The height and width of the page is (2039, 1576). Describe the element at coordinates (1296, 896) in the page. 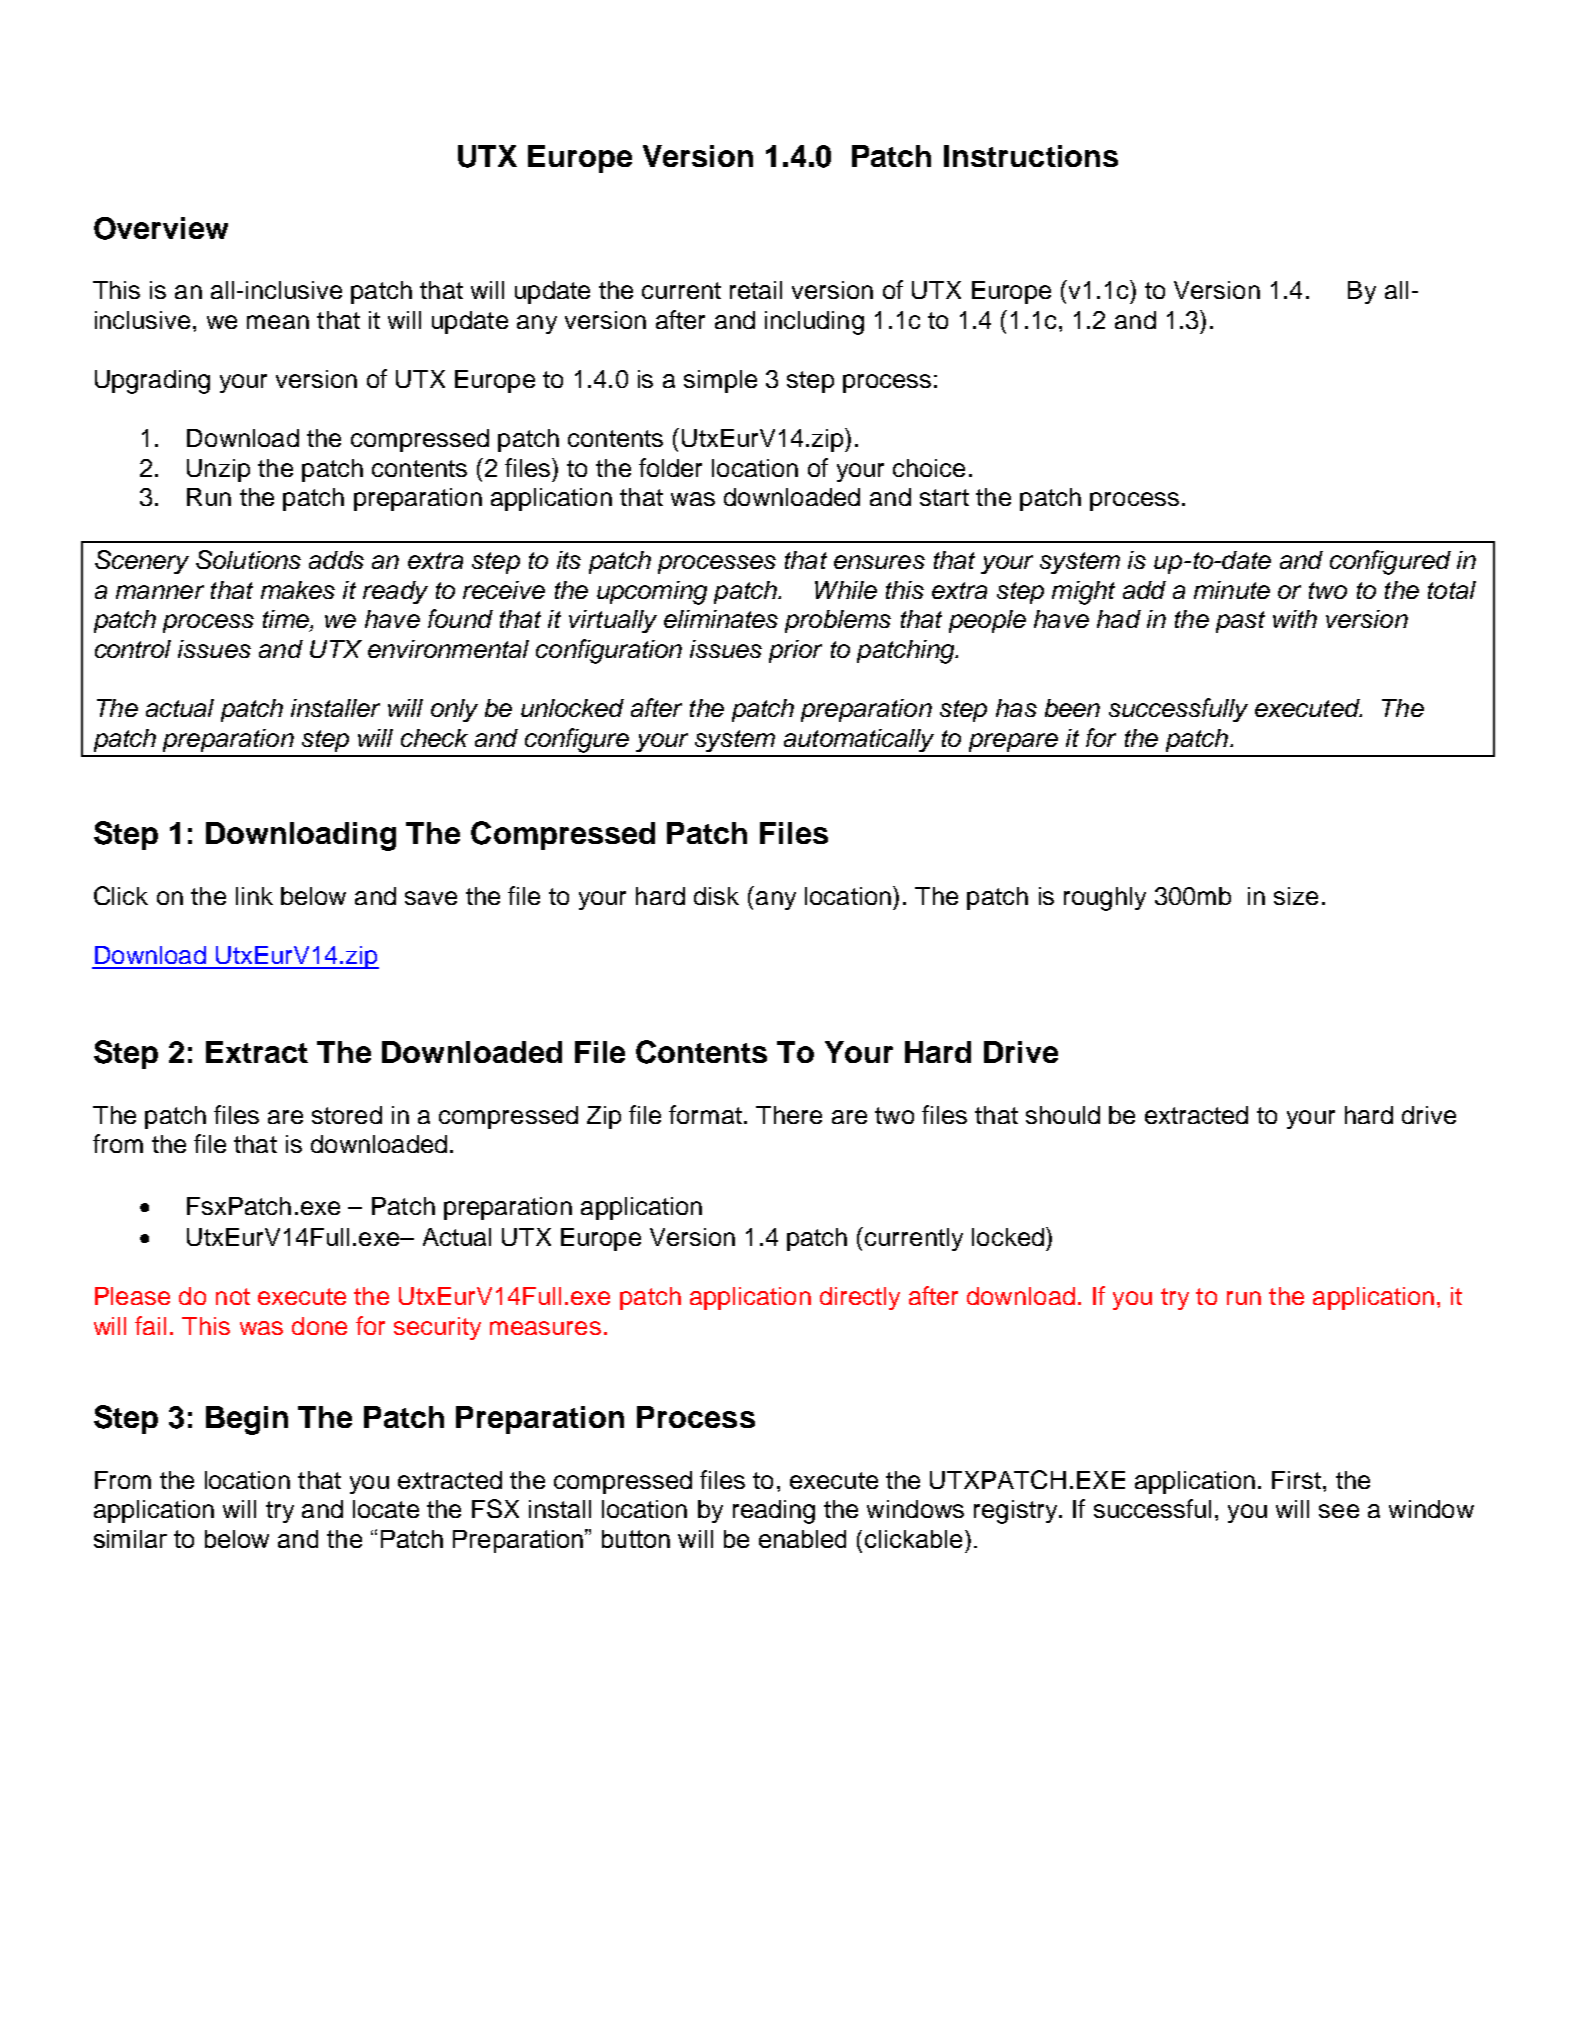

I see `size` at that location.
